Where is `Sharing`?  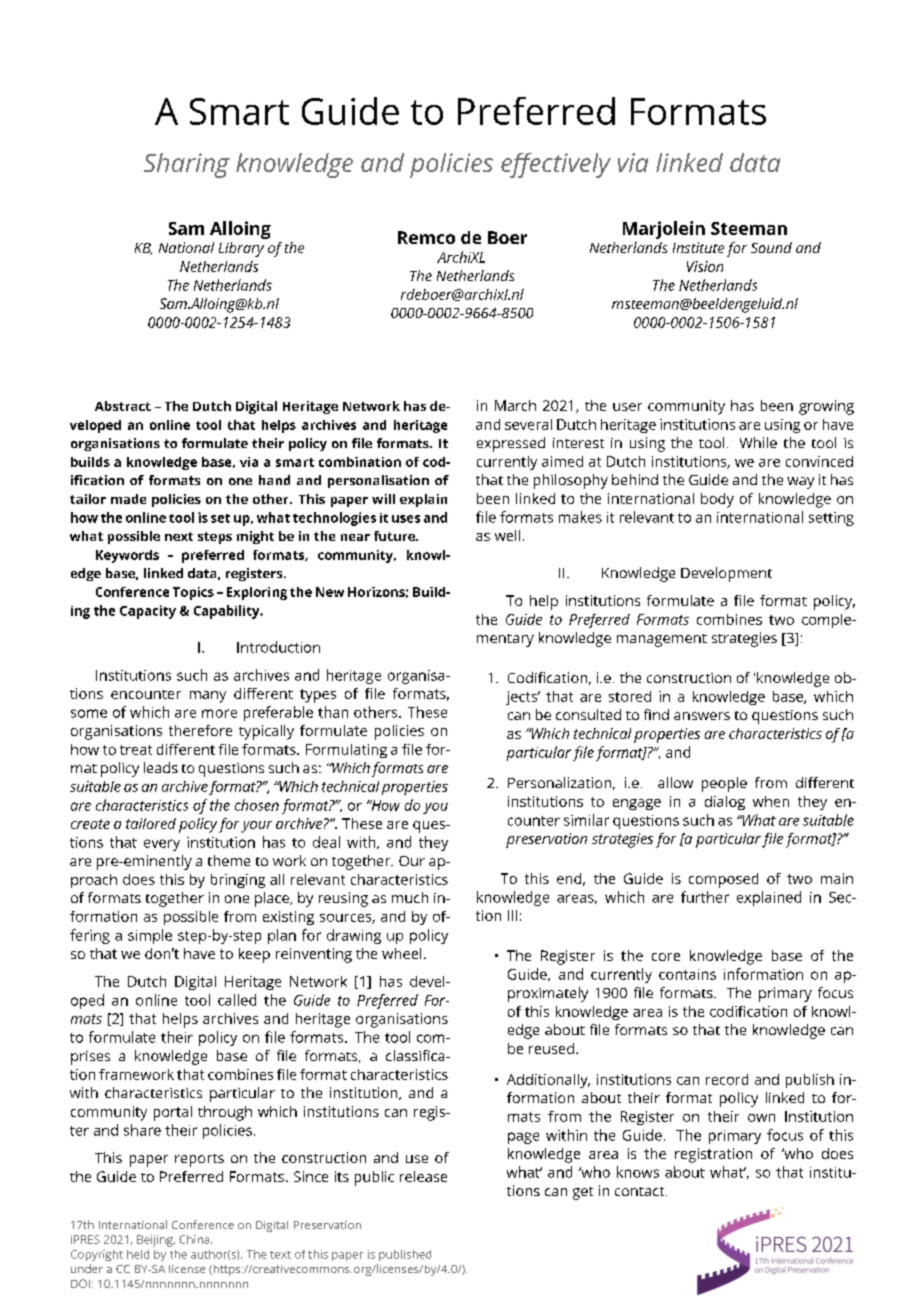 Sharing is located at coordinates (187, 165).
